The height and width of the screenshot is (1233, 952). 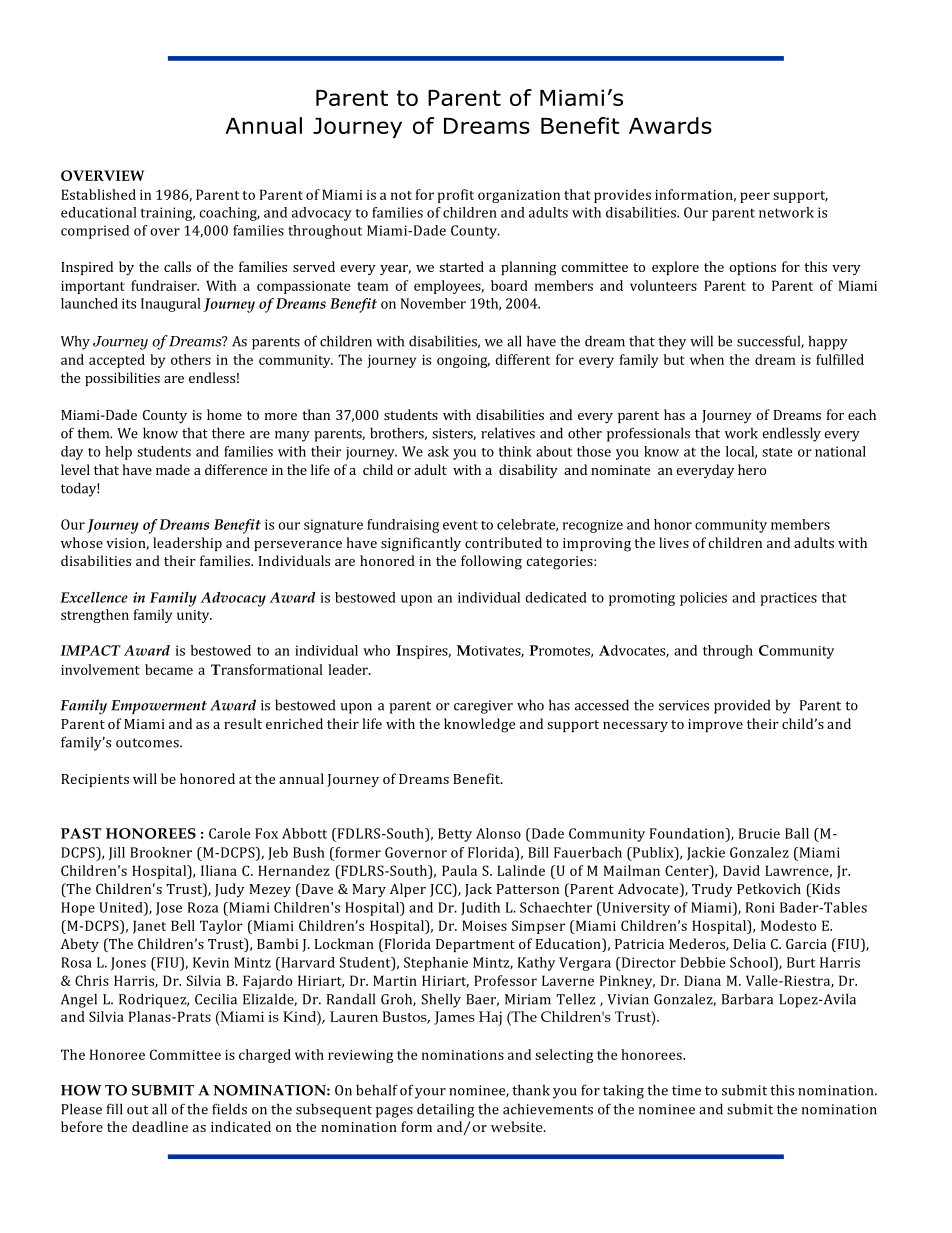 What do you see at coordinates (459, 870) in the screenshot?
I see `Paula` at bounding box center [459, 870].
